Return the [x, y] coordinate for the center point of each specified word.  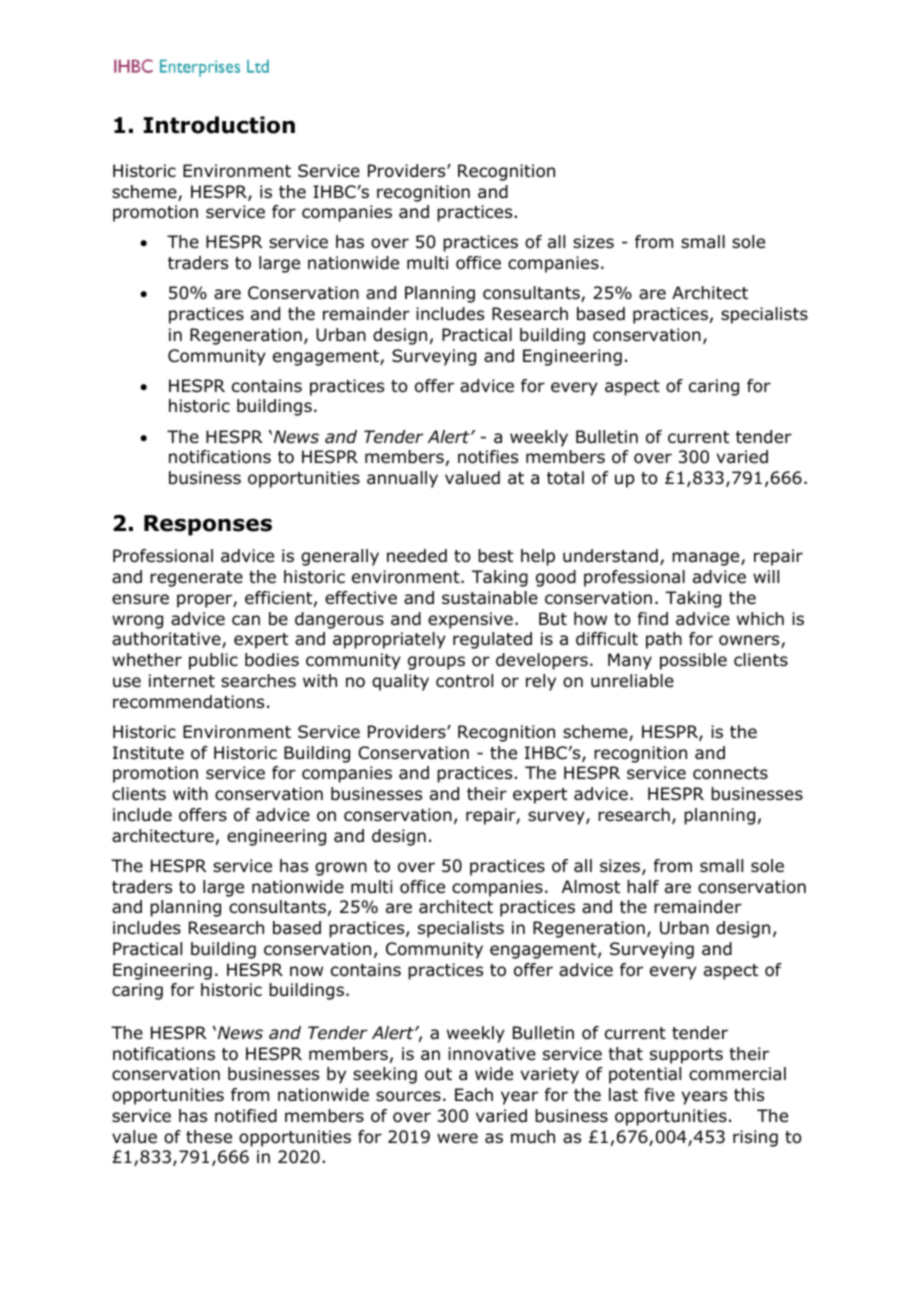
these [209, 1137]
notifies [488, 457]
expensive [470, 620]
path [664, 640]
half [643, 887]
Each [474, 1095]
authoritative [167, 640]
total [565, 478]
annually [402, 479]
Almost [591, 887]
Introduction [219, 125]
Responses [208, 525]
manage [707, 559]
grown [341, 869]
